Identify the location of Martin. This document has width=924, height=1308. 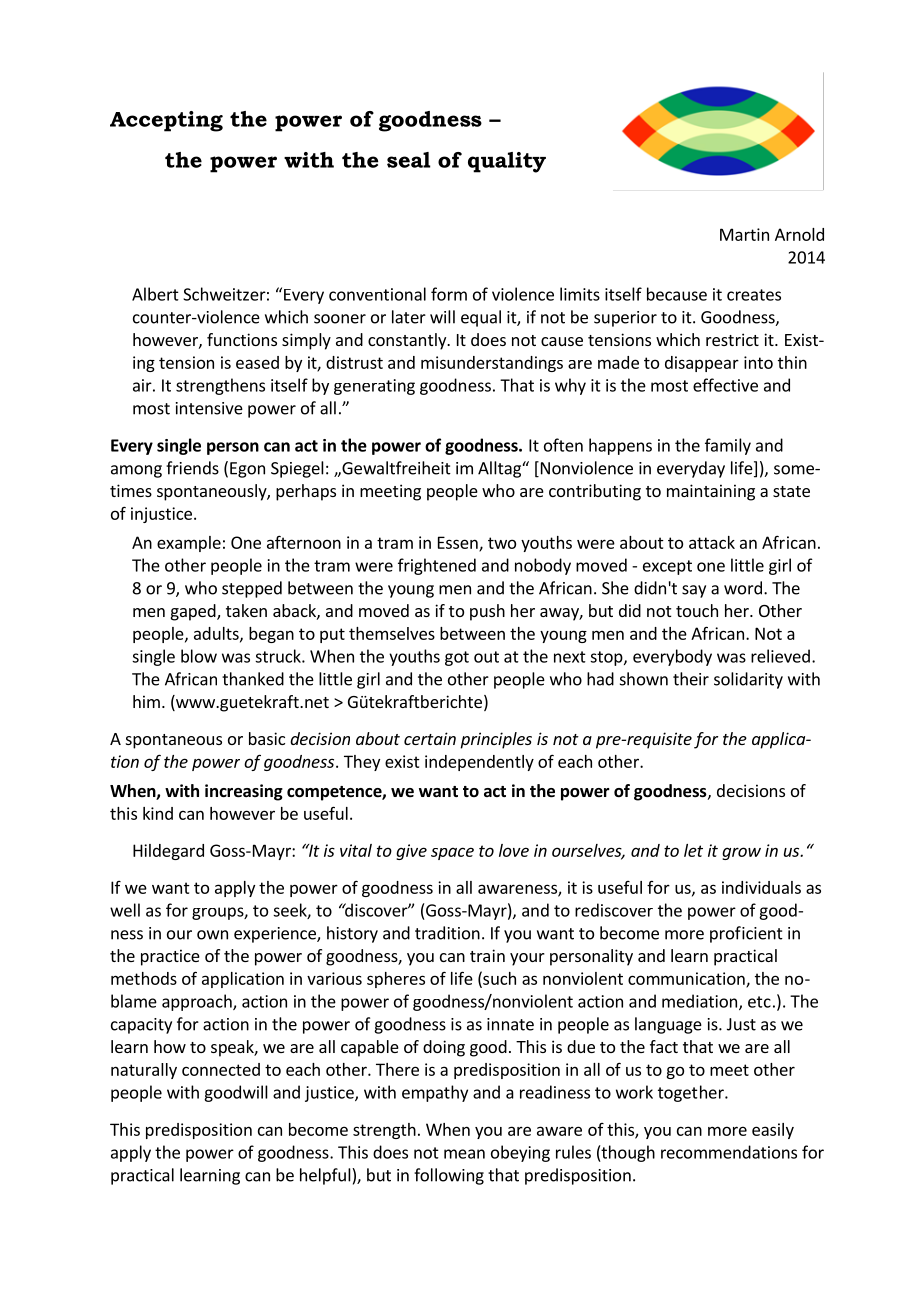
(744, 234).
